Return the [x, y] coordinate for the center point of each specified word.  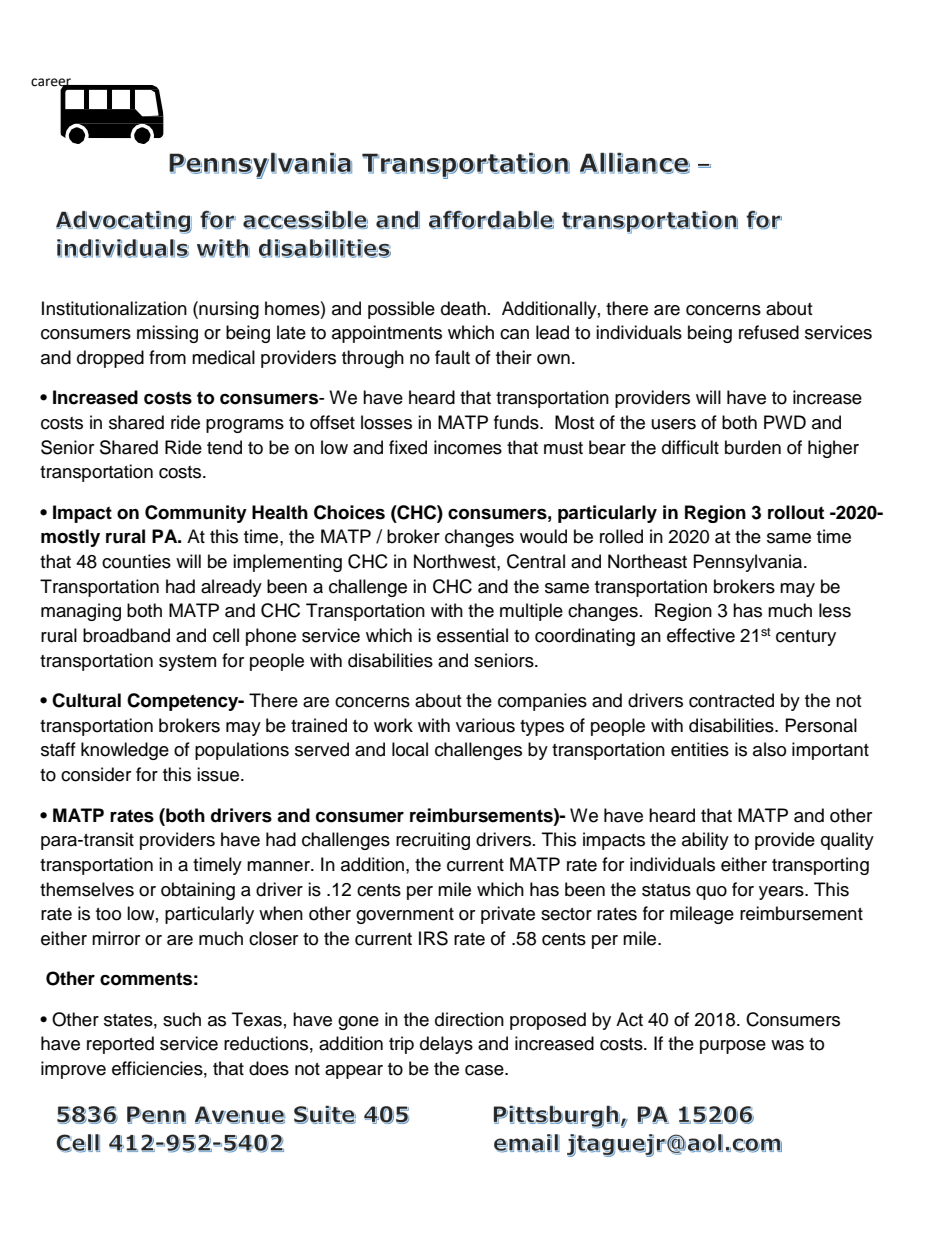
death [463, 308]
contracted [731, 700]
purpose [733, 1047]
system [187, 663]
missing [167, 334]
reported [120, 1045]
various [485, 725]
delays [446, 1045]
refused [769, 332]
